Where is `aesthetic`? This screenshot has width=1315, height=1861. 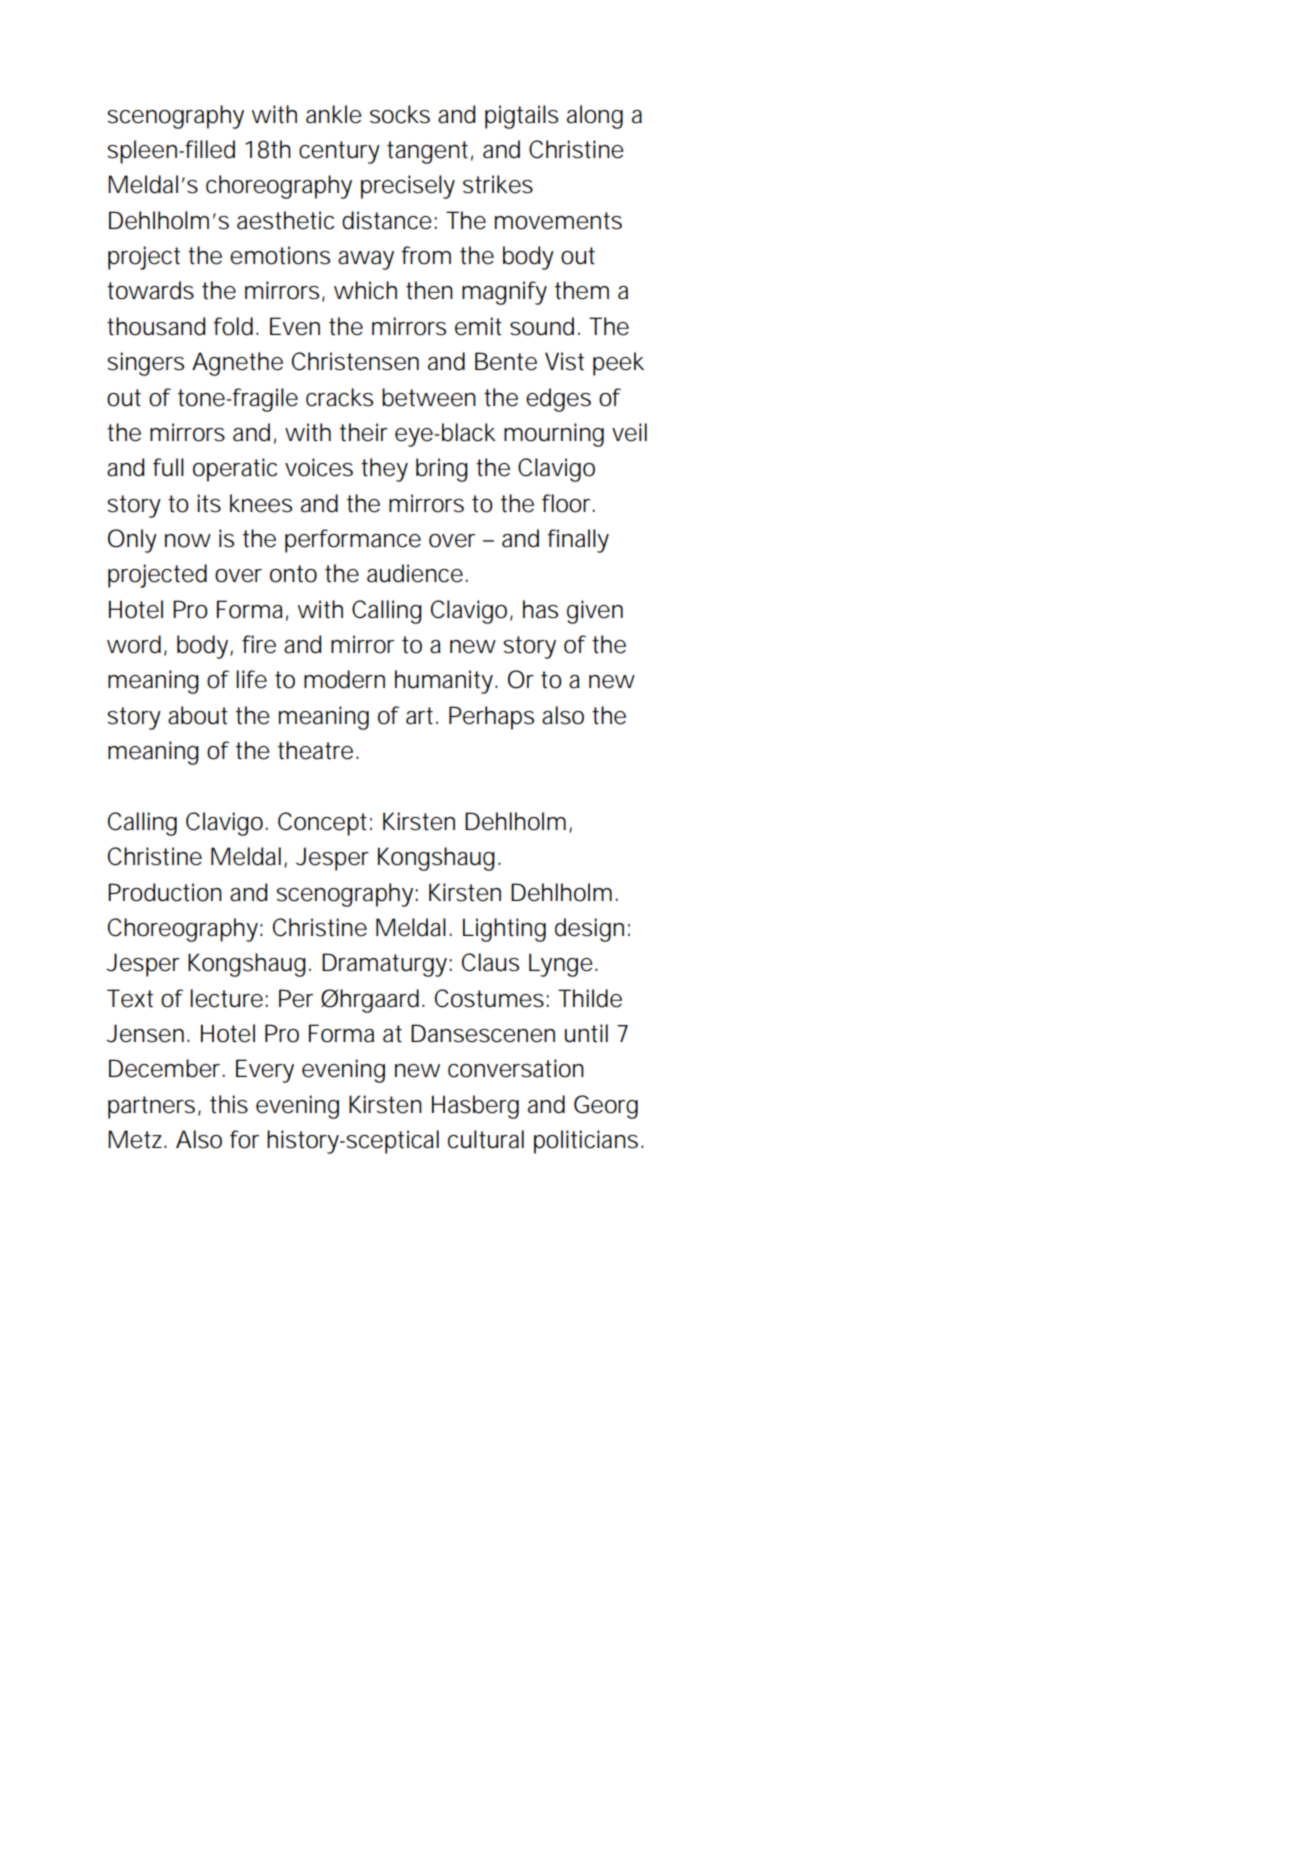
aesthetic is located at coordinates (285, 220).
